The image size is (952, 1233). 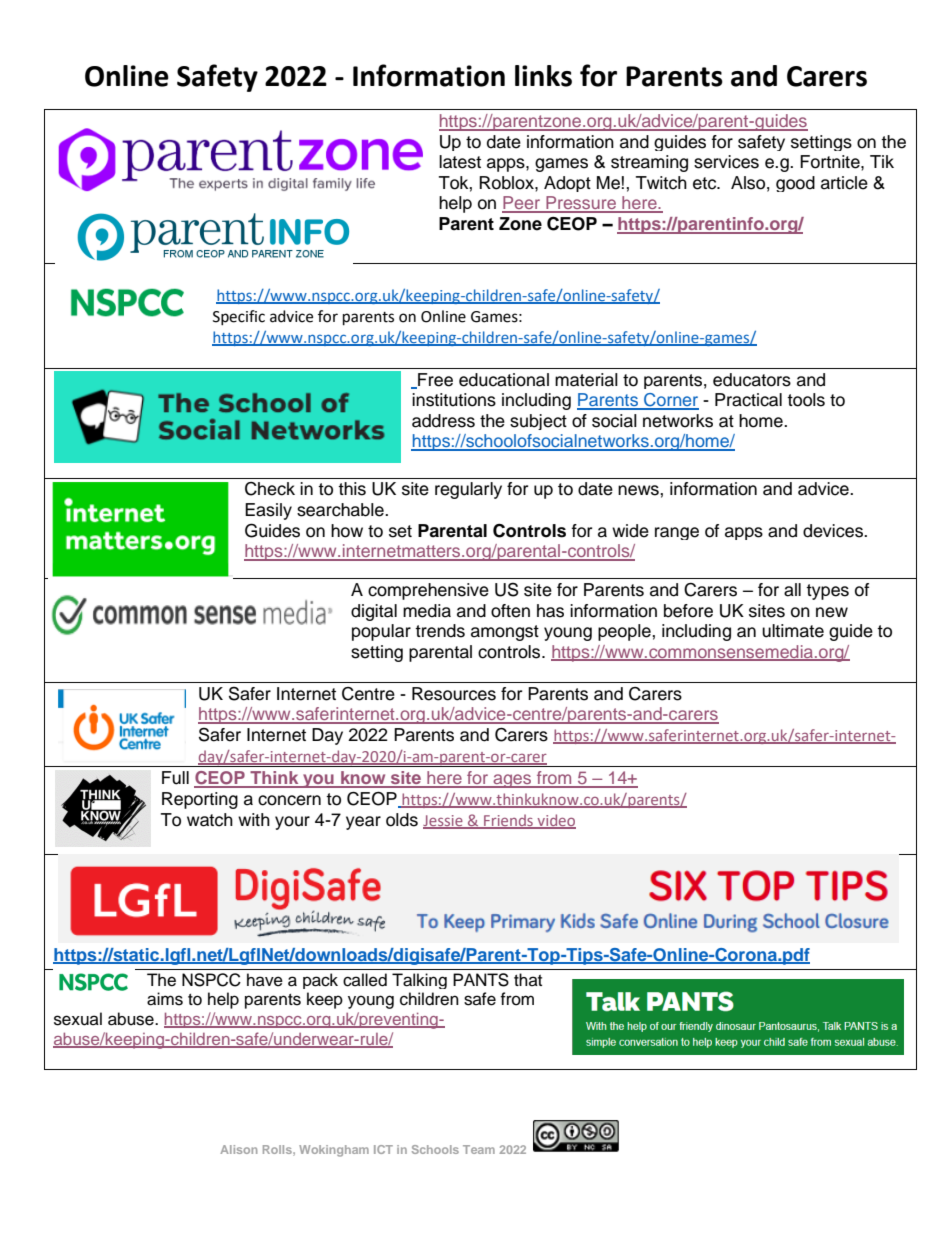 What do you see at coordinates (831, 162) in the screenshot?
I see `Fortnite` at bounding box center [831, 162].
